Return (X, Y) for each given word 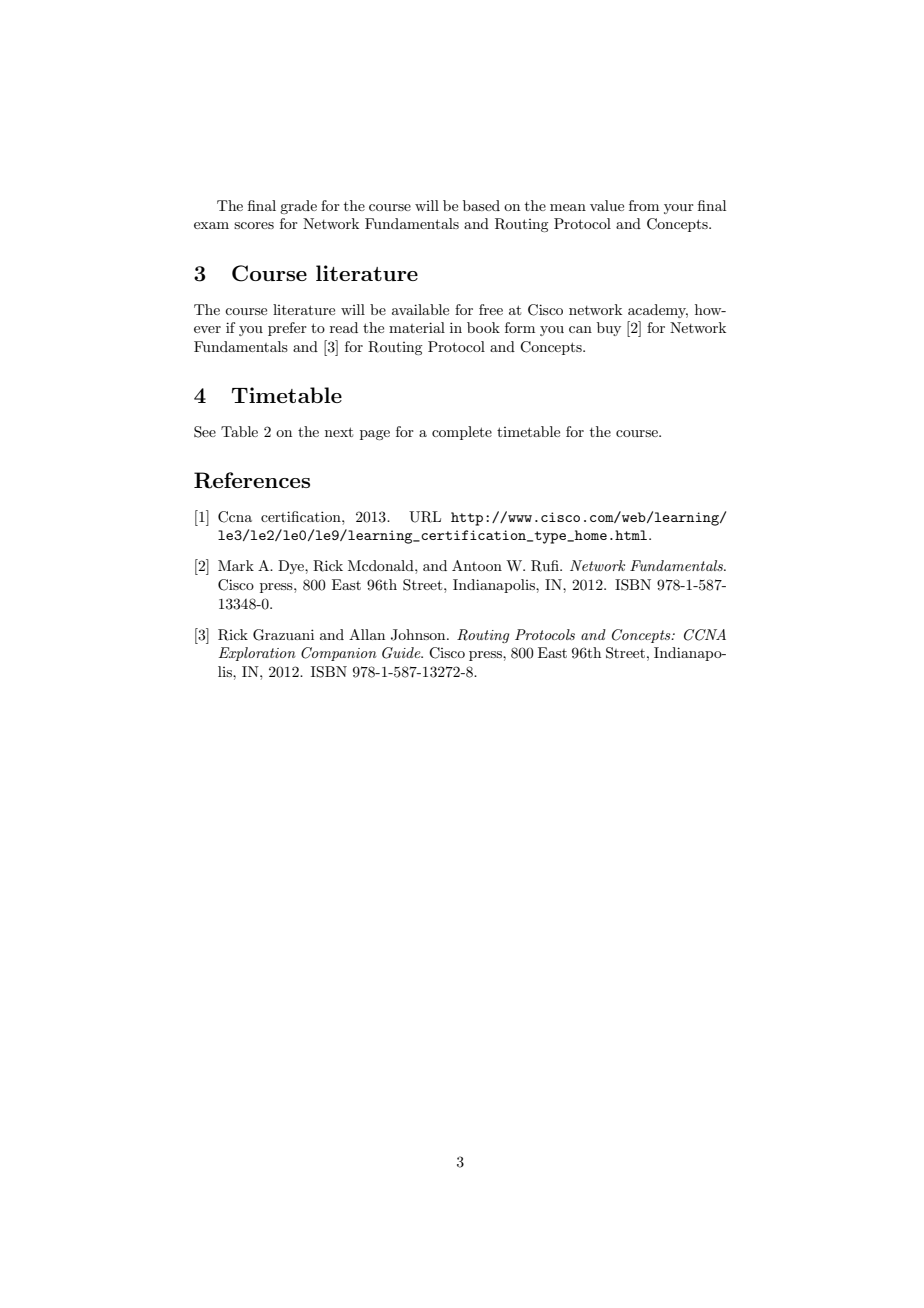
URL (425, 517)
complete (462, 433)
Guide (402, 653)
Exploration (257, 654)
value (607, 205)
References (252, 480)
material (417, 327)
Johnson (419, 635)
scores (254, 225)
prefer (287, 329)
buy (609, 329)
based (481, 205)
